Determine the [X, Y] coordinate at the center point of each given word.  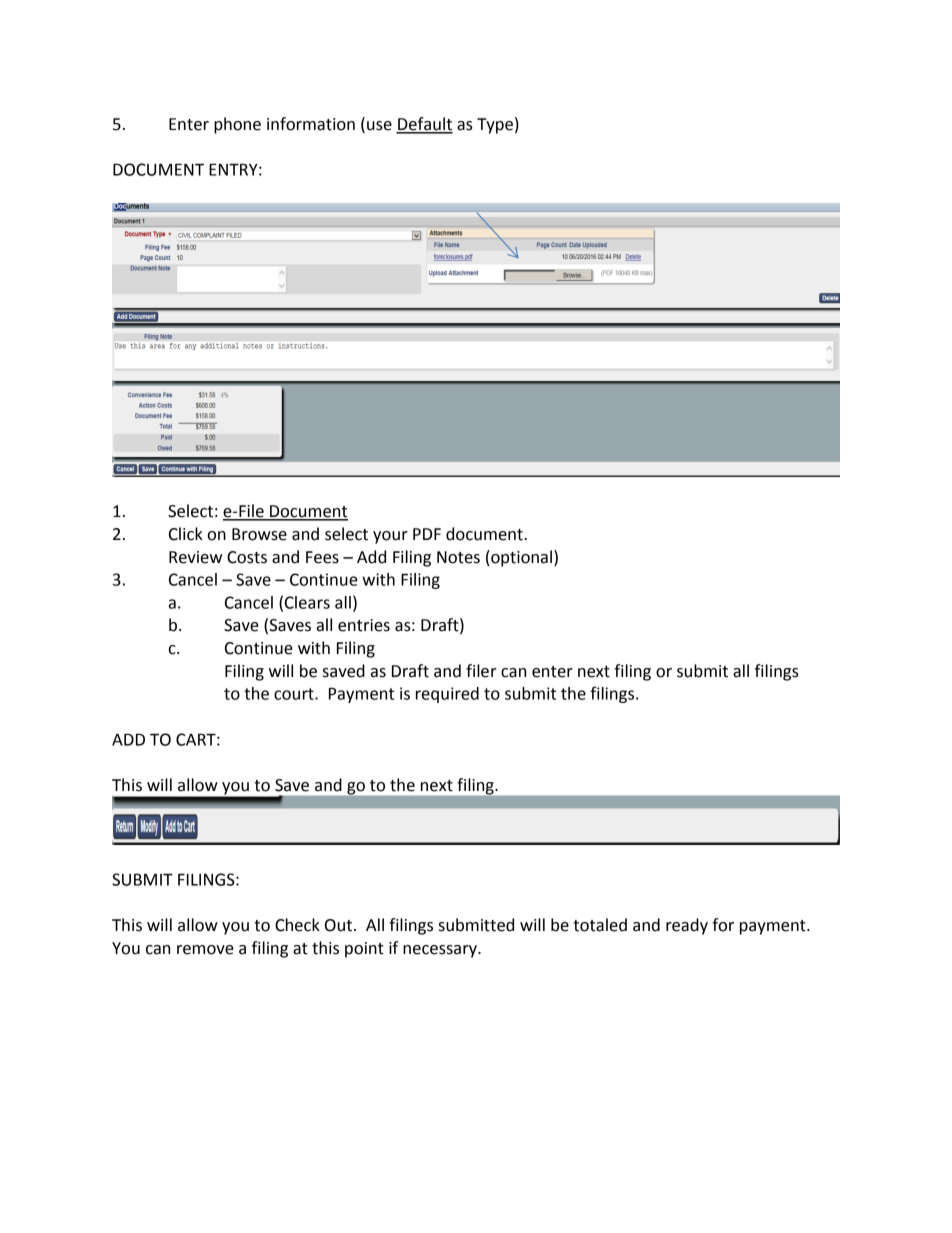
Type [495, 126]
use [379, 126]
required [447, 695]
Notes [458, 557]
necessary [441, 951]
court [295, 694]
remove [205, 950]
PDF [427, 534]
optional [520, 558]
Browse [259, 534]
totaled [600, 925]
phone [237, 125]
